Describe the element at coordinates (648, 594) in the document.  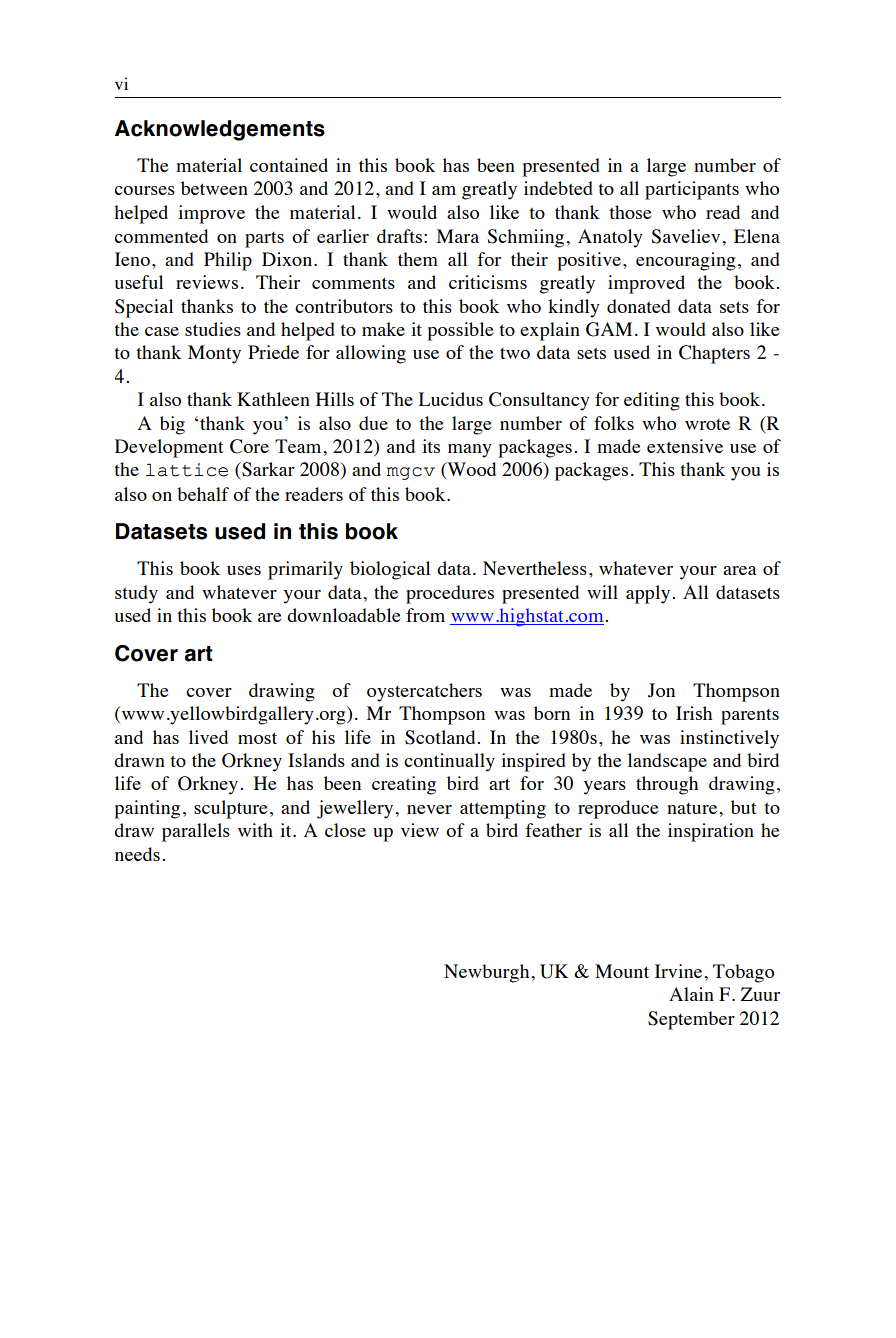
I see `apply` at that location.
